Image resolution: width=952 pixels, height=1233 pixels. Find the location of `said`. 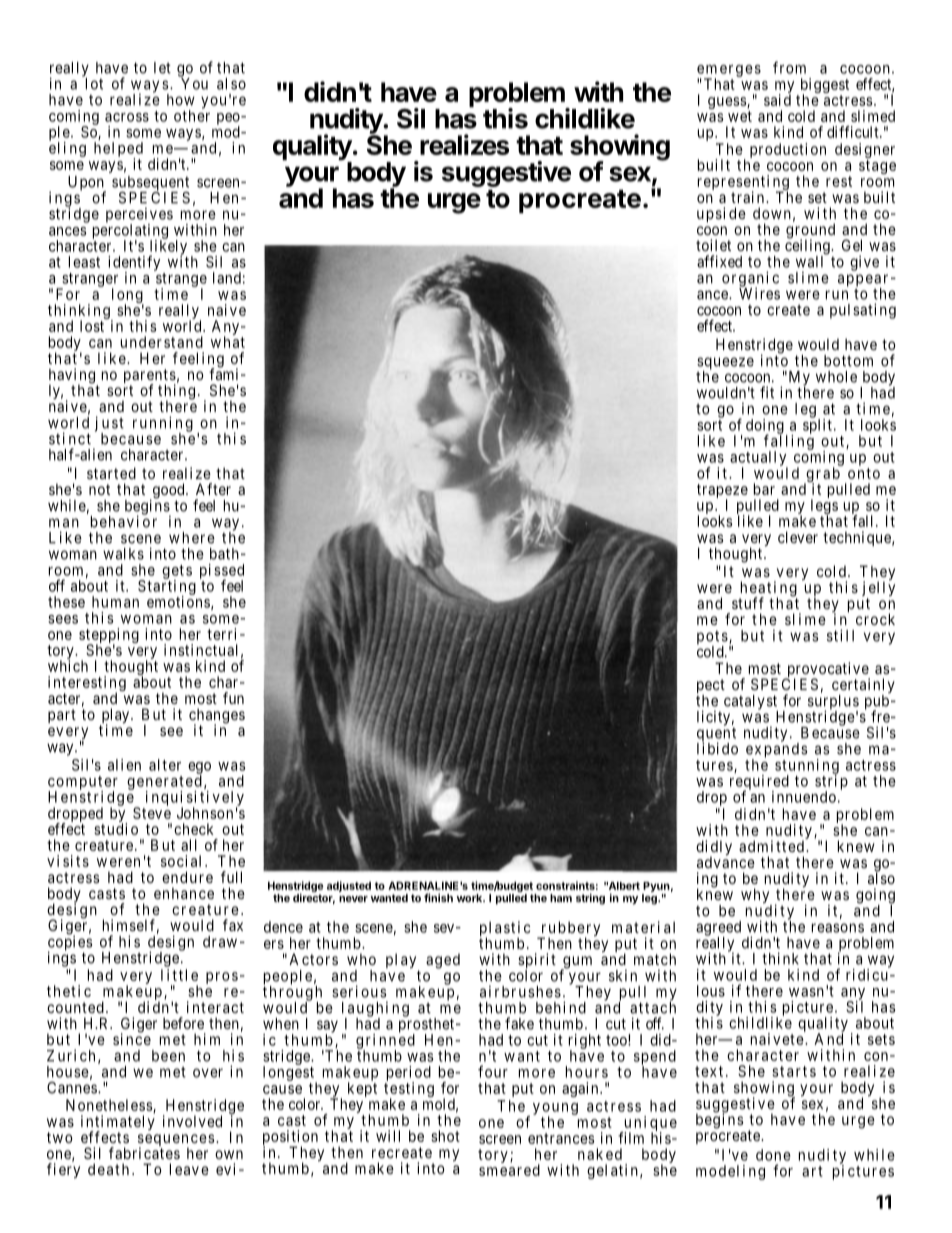

said is located at coordinates (777, 100).
